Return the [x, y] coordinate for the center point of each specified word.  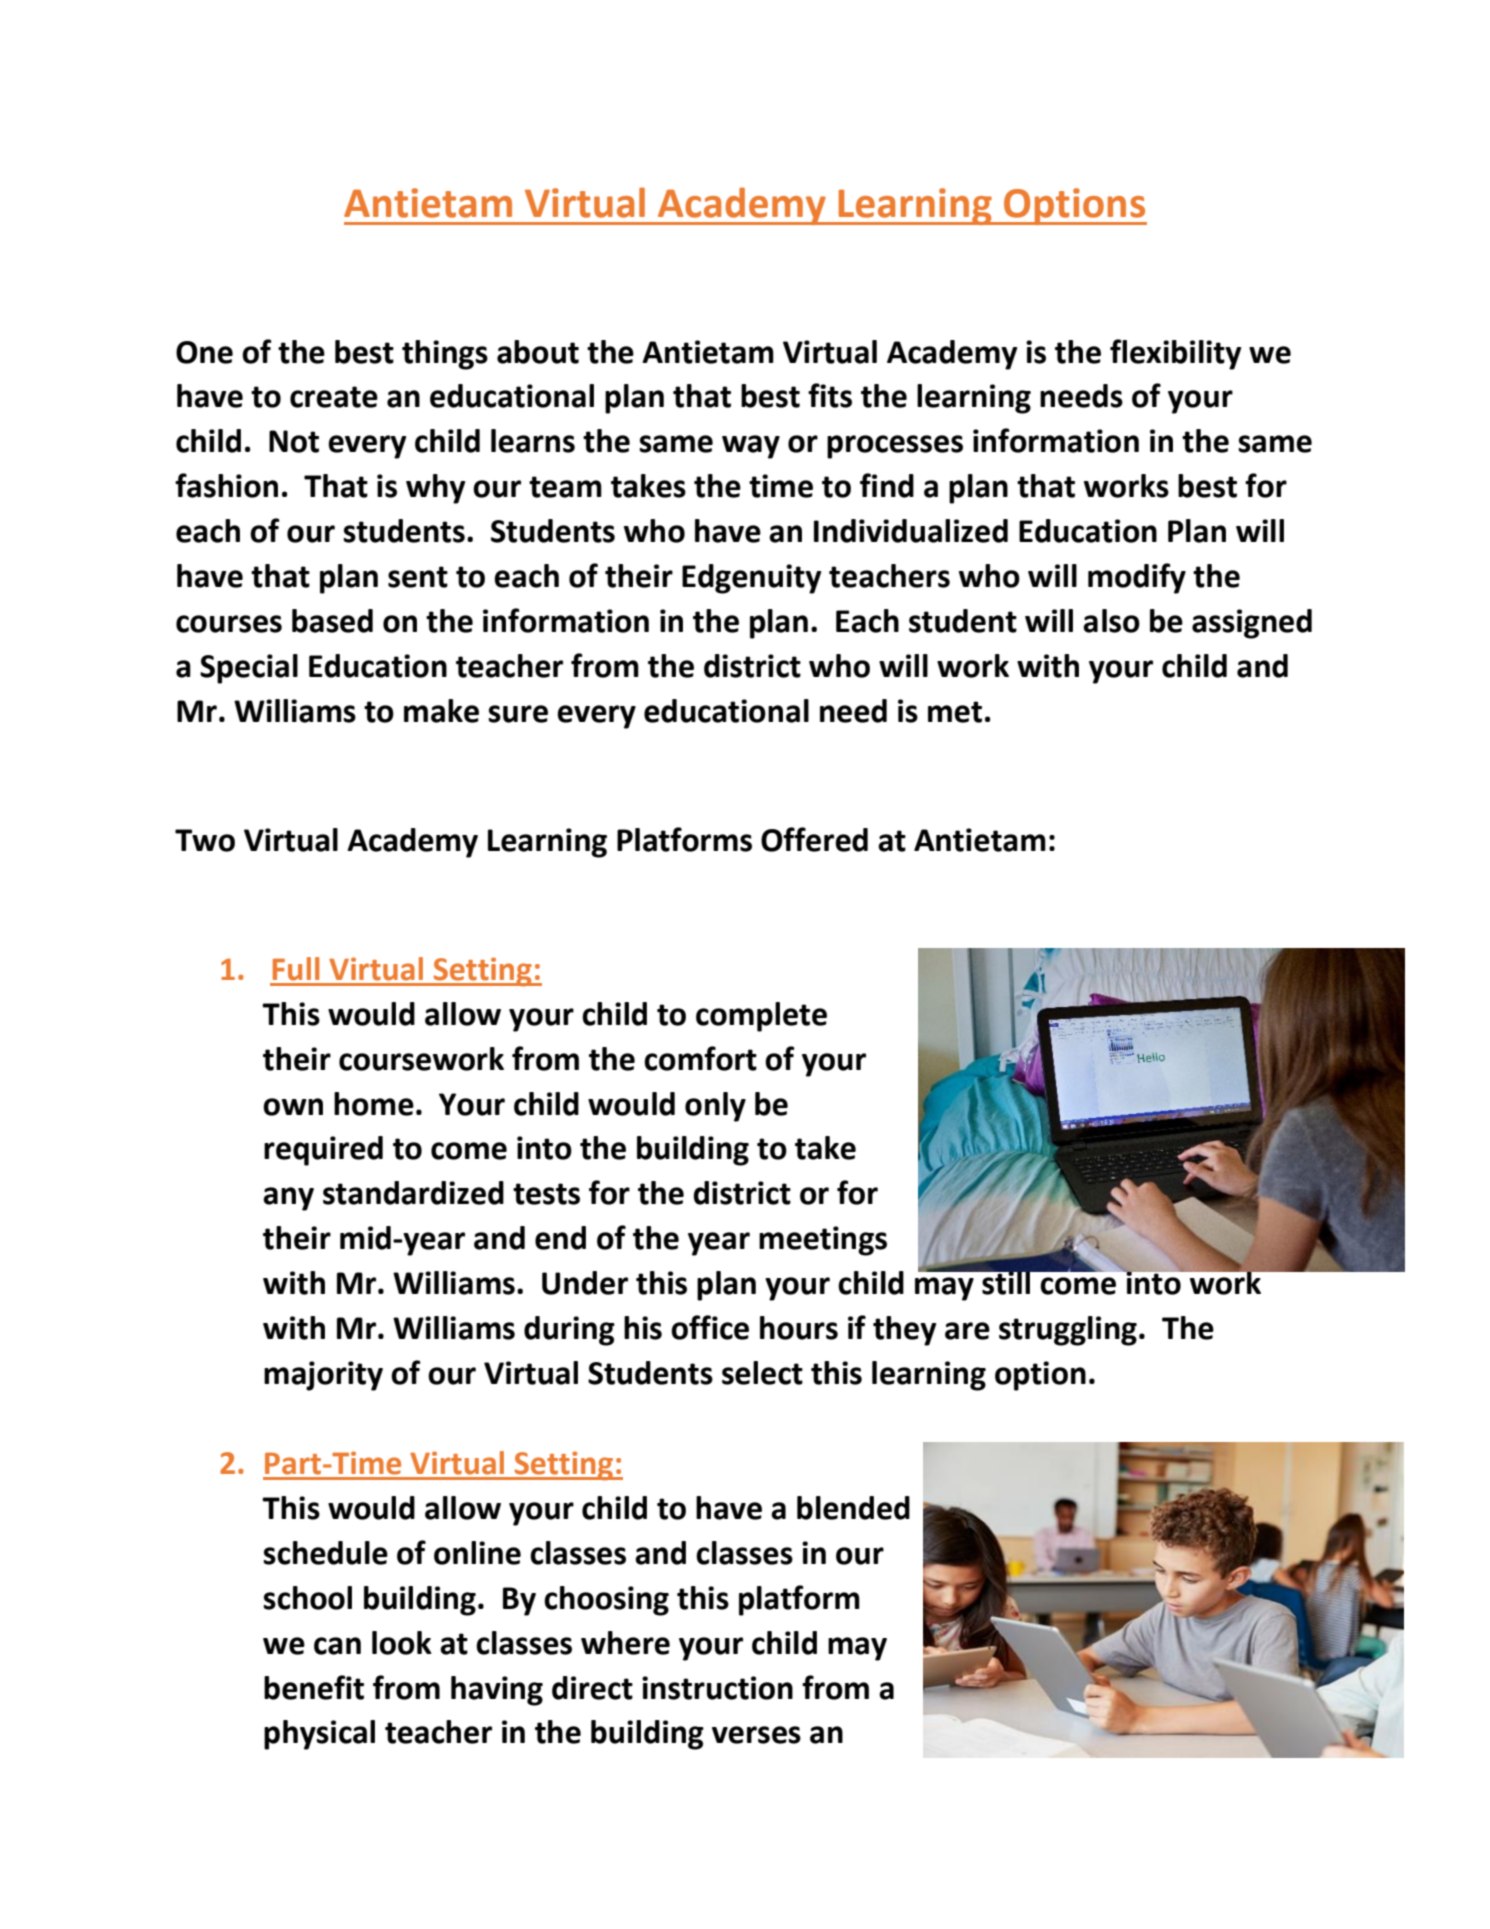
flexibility [1175, 354]
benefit [314, 1687]
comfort [700, 1058]
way [751, 447]
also [1111, 621]
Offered [814, 839]
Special [249, 669]
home [374, 1104]
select [762, 1373]
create [334, 397]
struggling [1068, 1331]
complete [761, 1017]
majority [323, 1376]
